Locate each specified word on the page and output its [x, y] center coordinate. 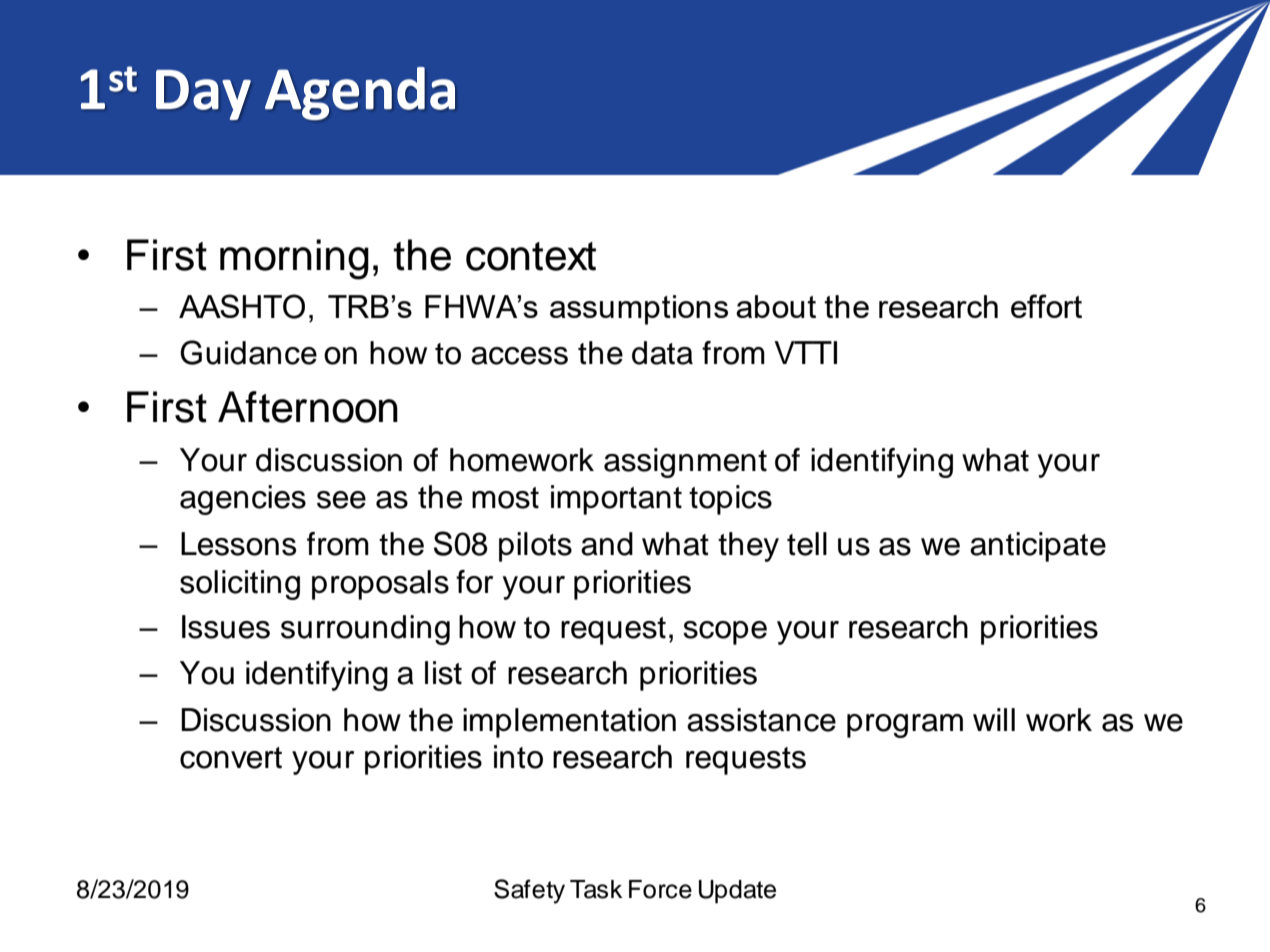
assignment [685, 463]
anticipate [1038, 547]
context [531, 256]
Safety [529, 891]
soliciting [240, 585]
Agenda [360, 93]
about [776, 306]
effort [1046, 306]
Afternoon [308, 407]
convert [231, 758]
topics [730, 500]
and [607, 544]
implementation [569, 723]
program [905, 726]
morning [294, 259]
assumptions [639, 310]
